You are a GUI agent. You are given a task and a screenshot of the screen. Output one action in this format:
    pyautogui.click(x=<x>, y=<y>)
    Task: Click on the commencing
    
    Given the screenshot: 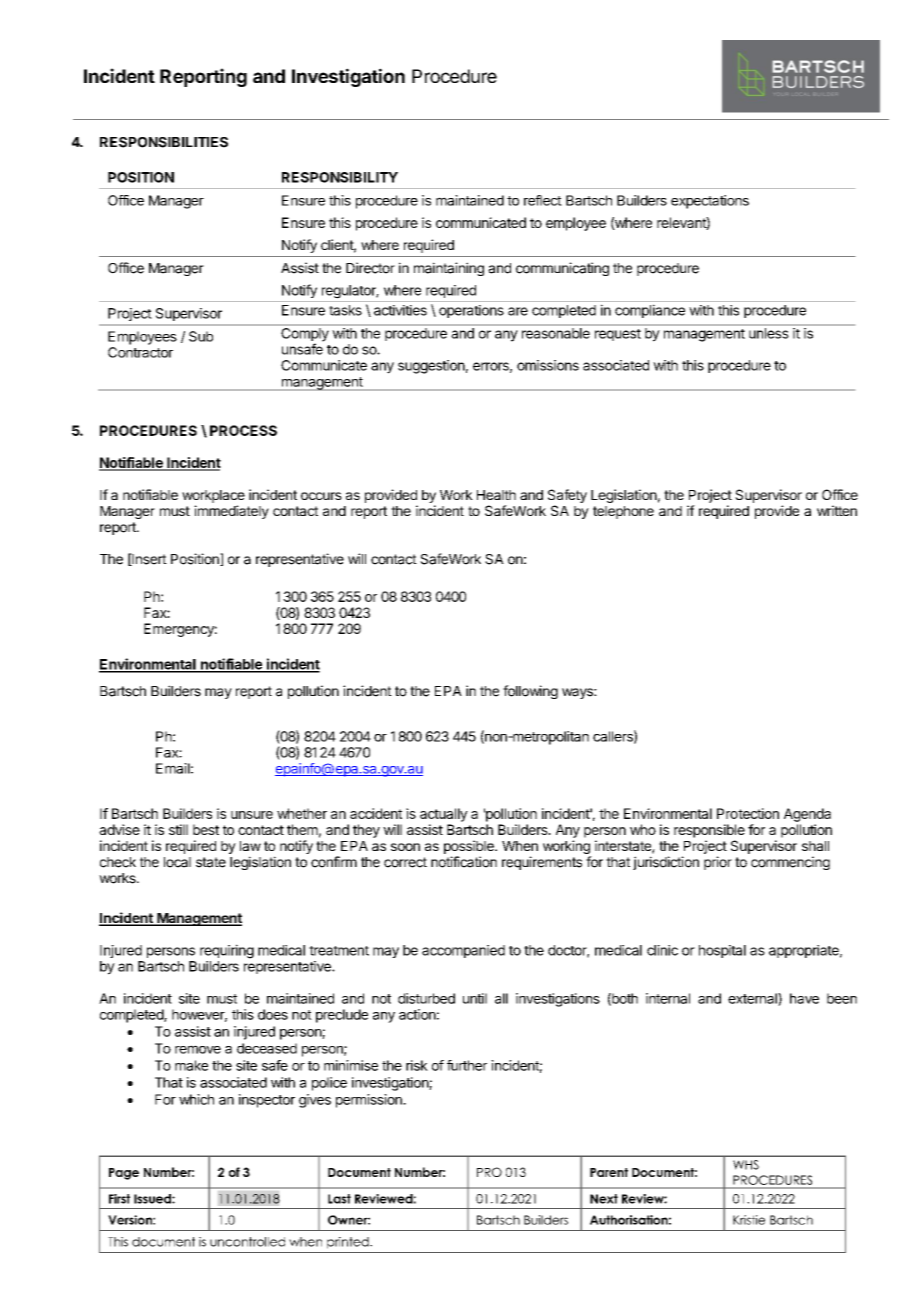 What is the action you would take?
    pyautogui.click(x=790, y=863)
